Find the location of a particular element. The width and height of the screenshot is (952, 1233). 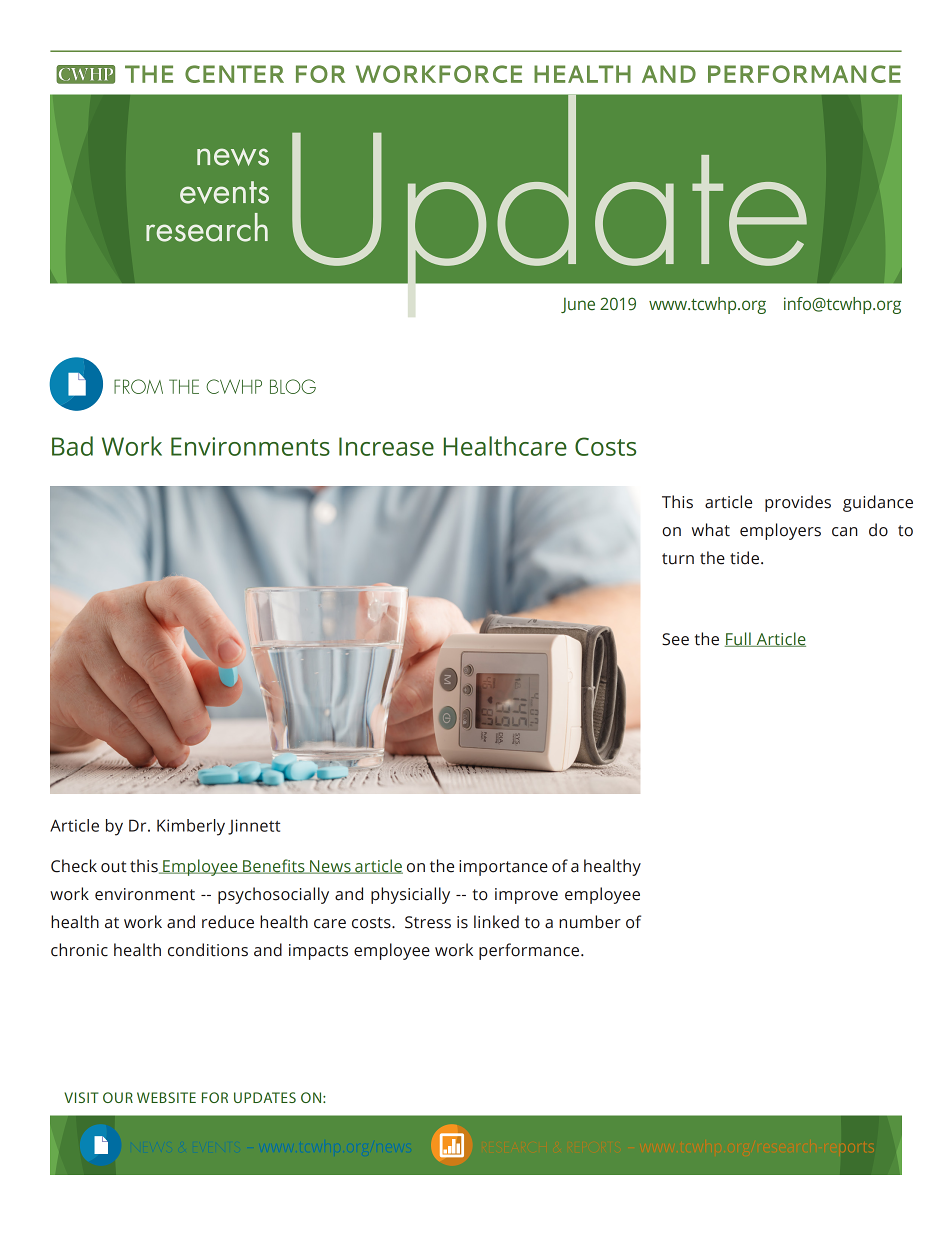

tide is located at coordinates (744, 558).
